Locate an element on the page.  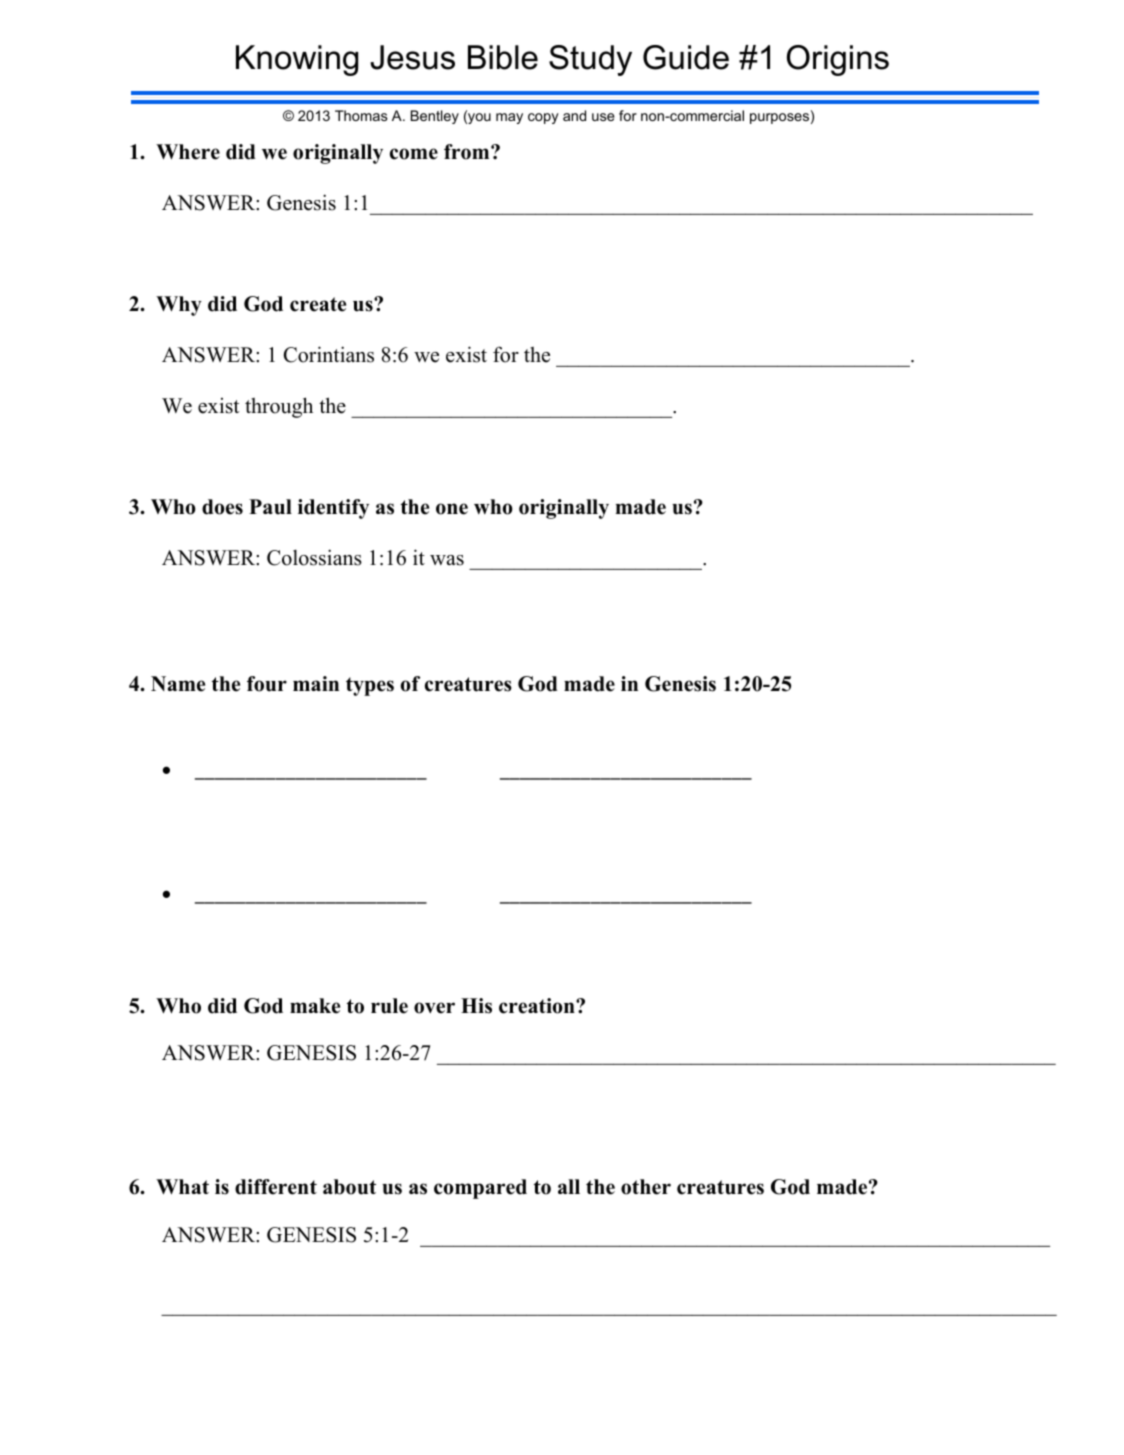
was is located at coordinates (447, 560).
